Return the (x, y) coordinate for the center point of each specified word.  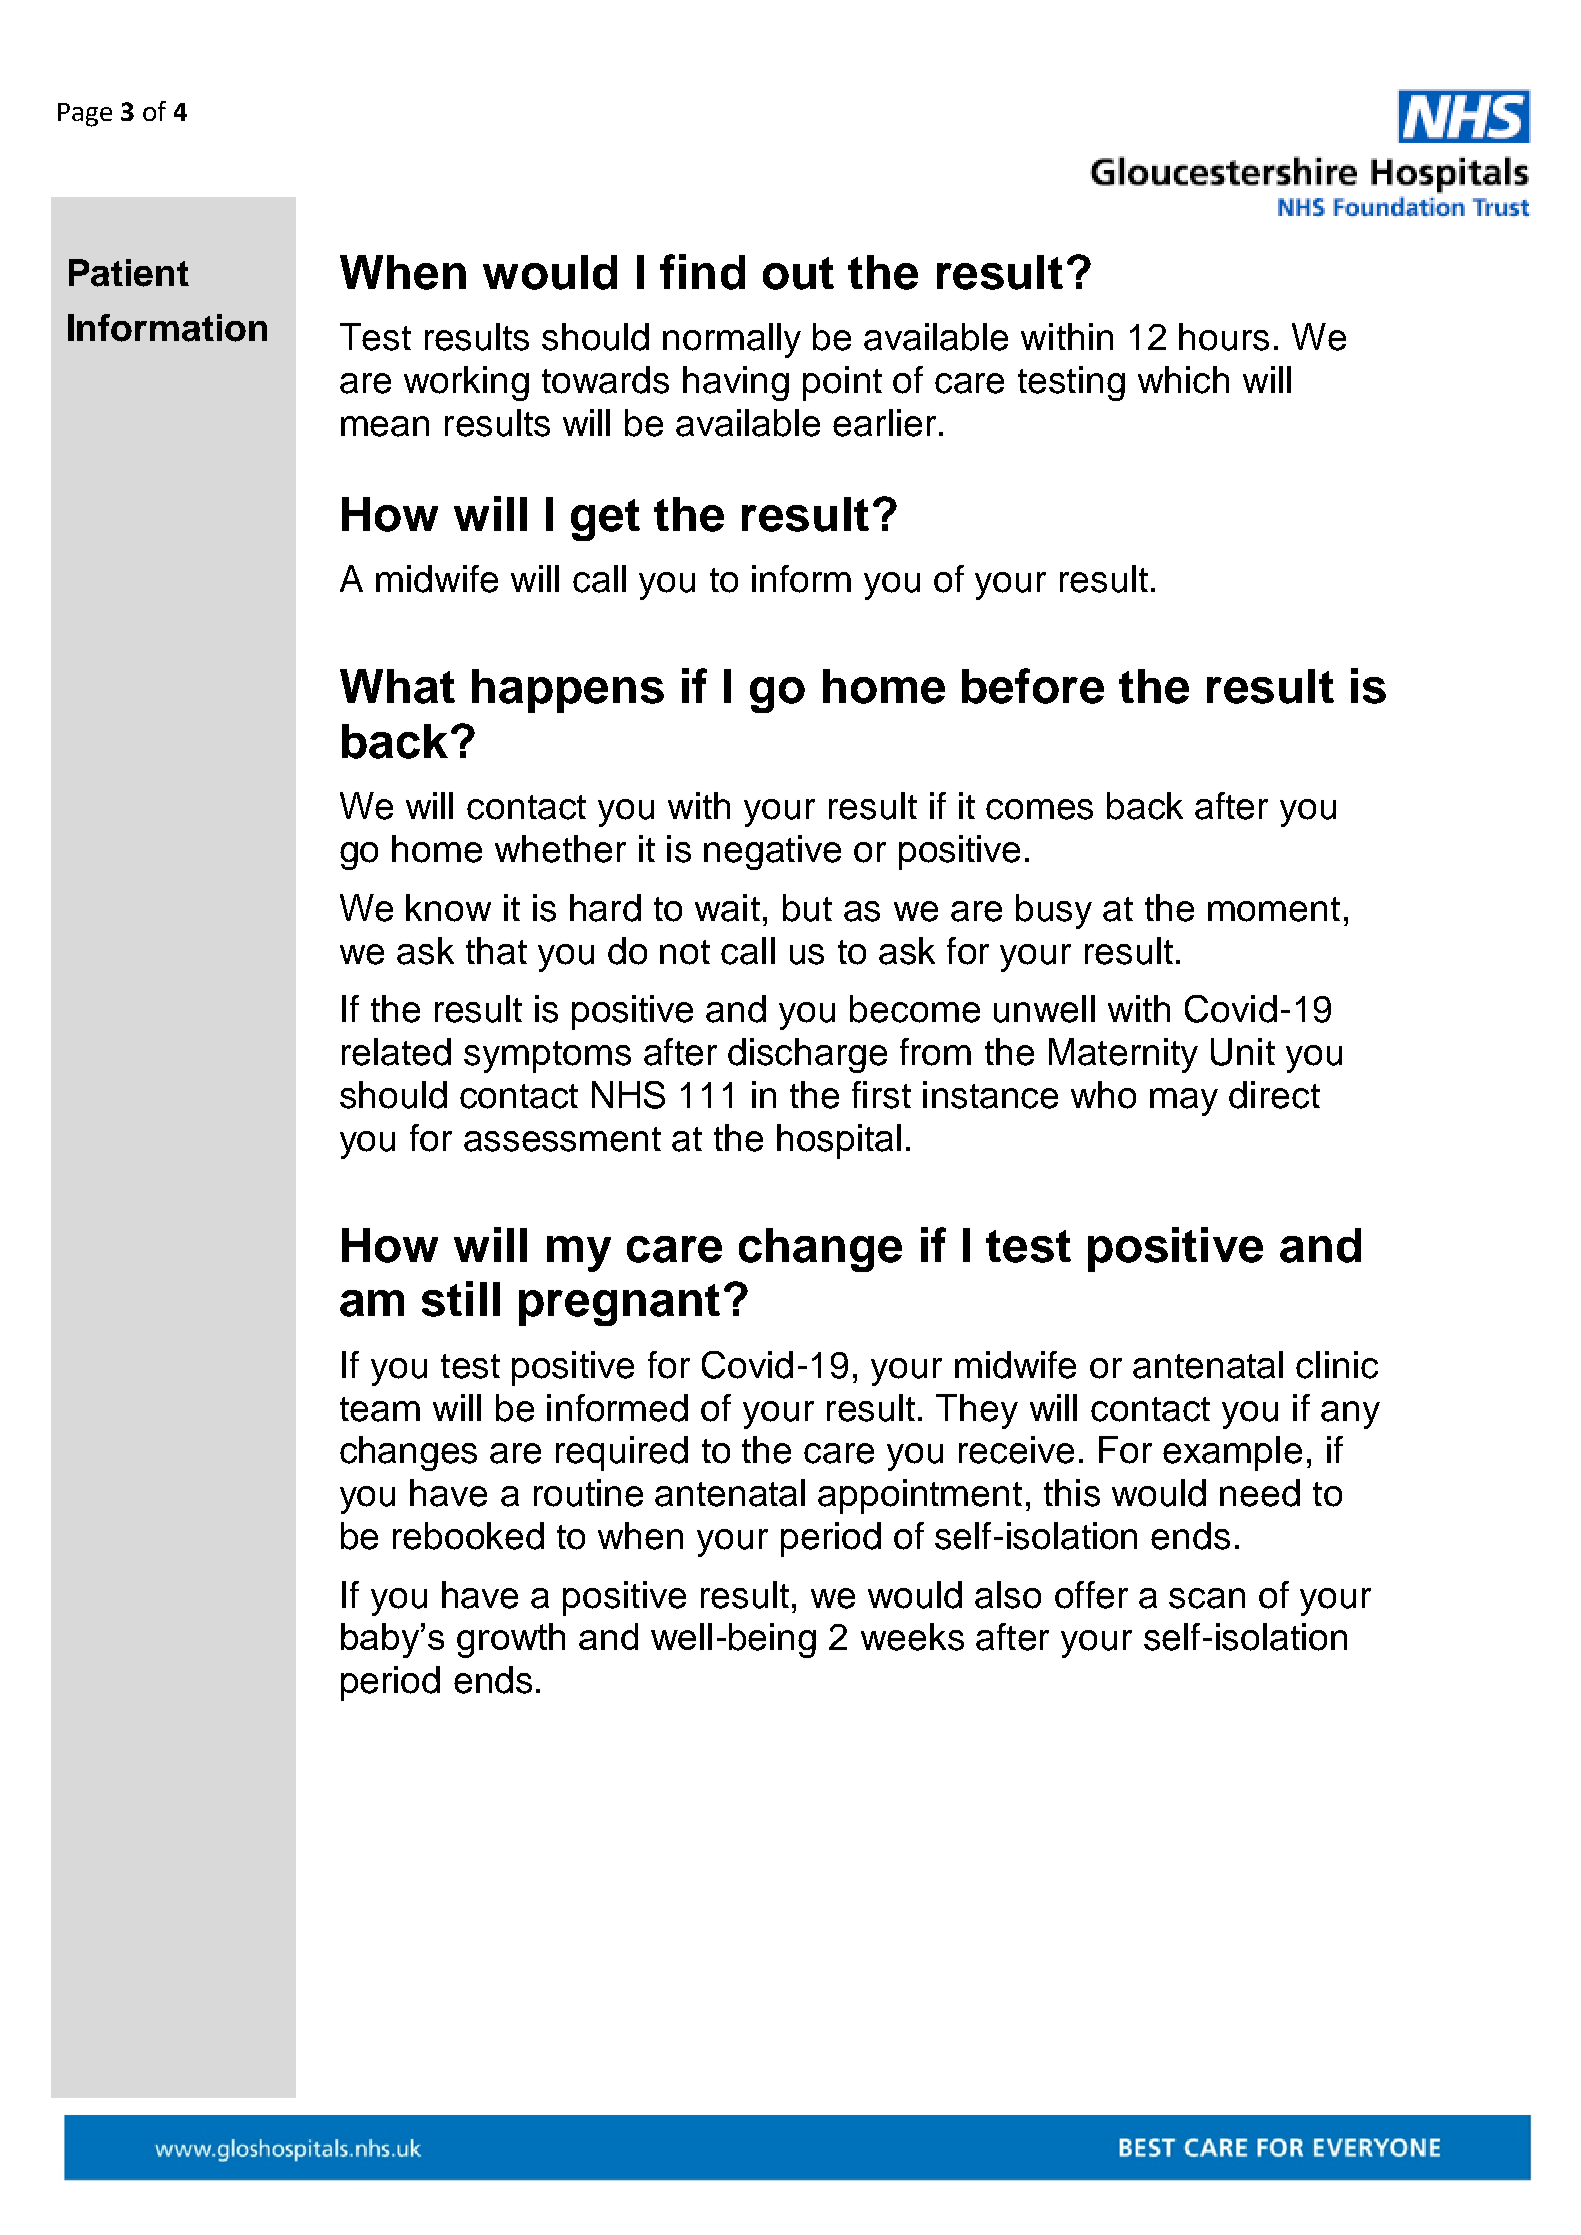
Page (85, 115)
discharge (807, 1055)
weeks (912, 1637)
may (1184, 1102)
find (702, 272)
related (396, 1052)
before (1033, 686)
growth (511, 1640)
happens (568, 691)
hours (1224, 337)
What (397, 686)
